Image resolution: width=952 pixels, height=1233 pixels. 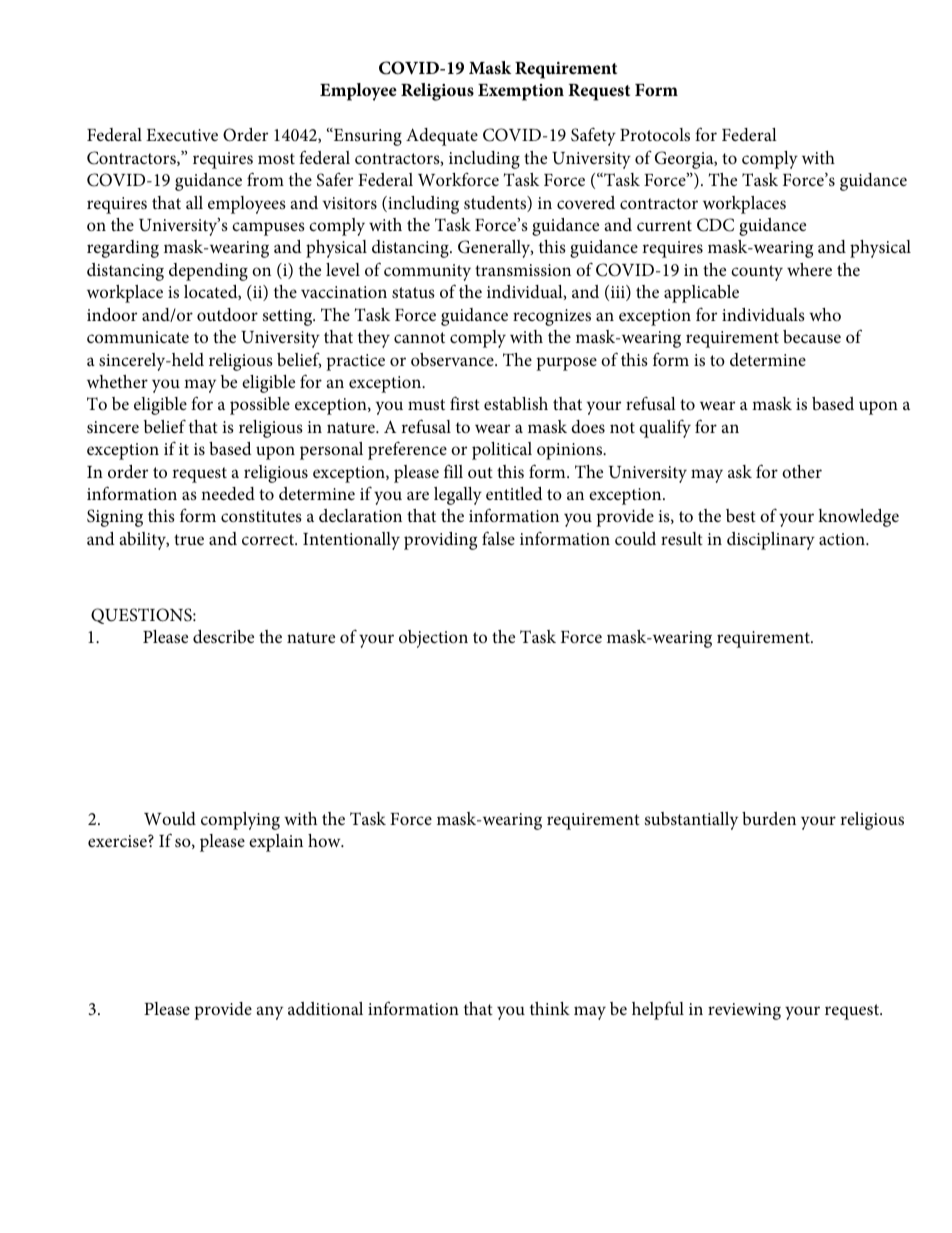 I want to click on how, so click(x=325, y=840).
